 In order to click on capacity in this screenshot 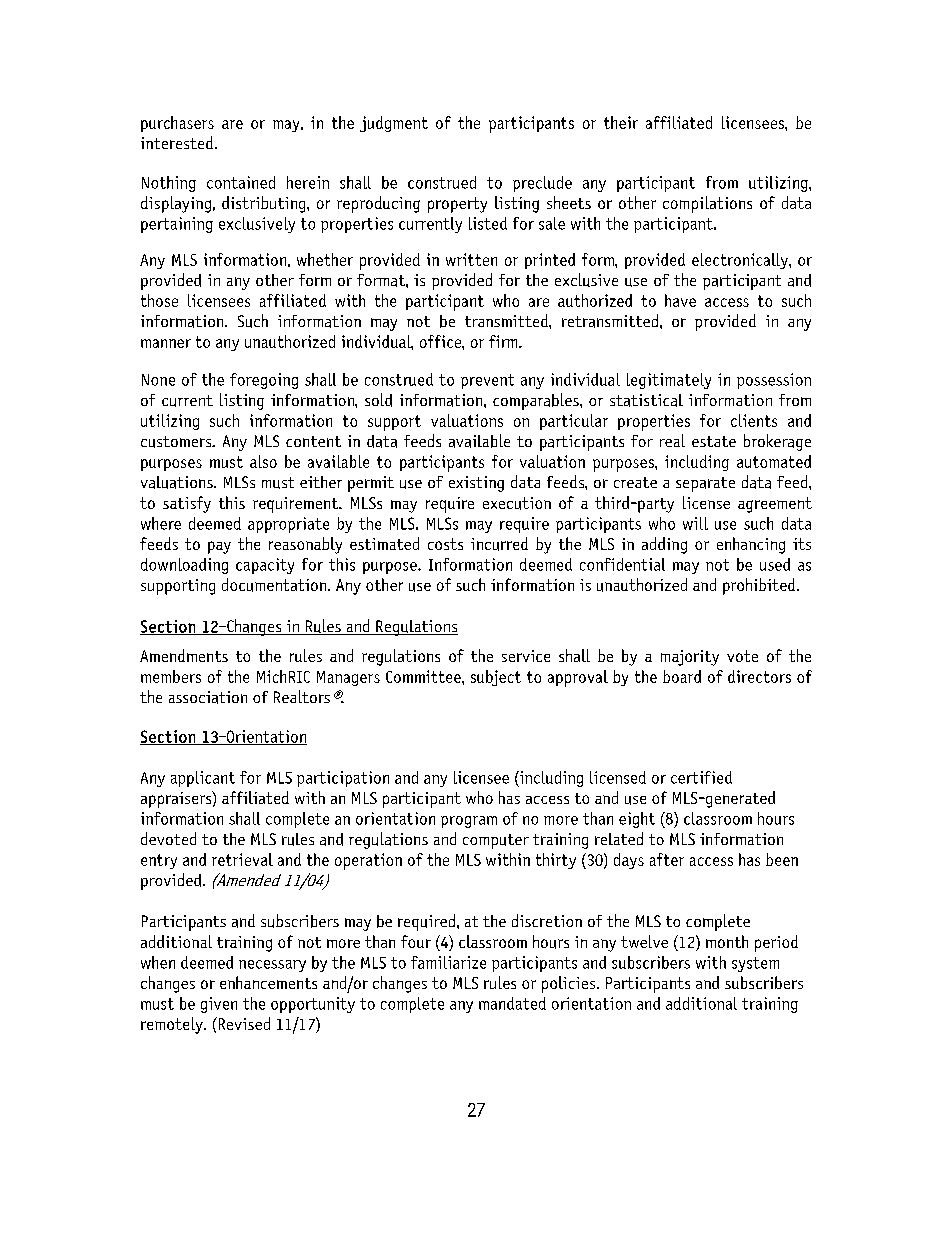, I will do `click(265, 566)`.
